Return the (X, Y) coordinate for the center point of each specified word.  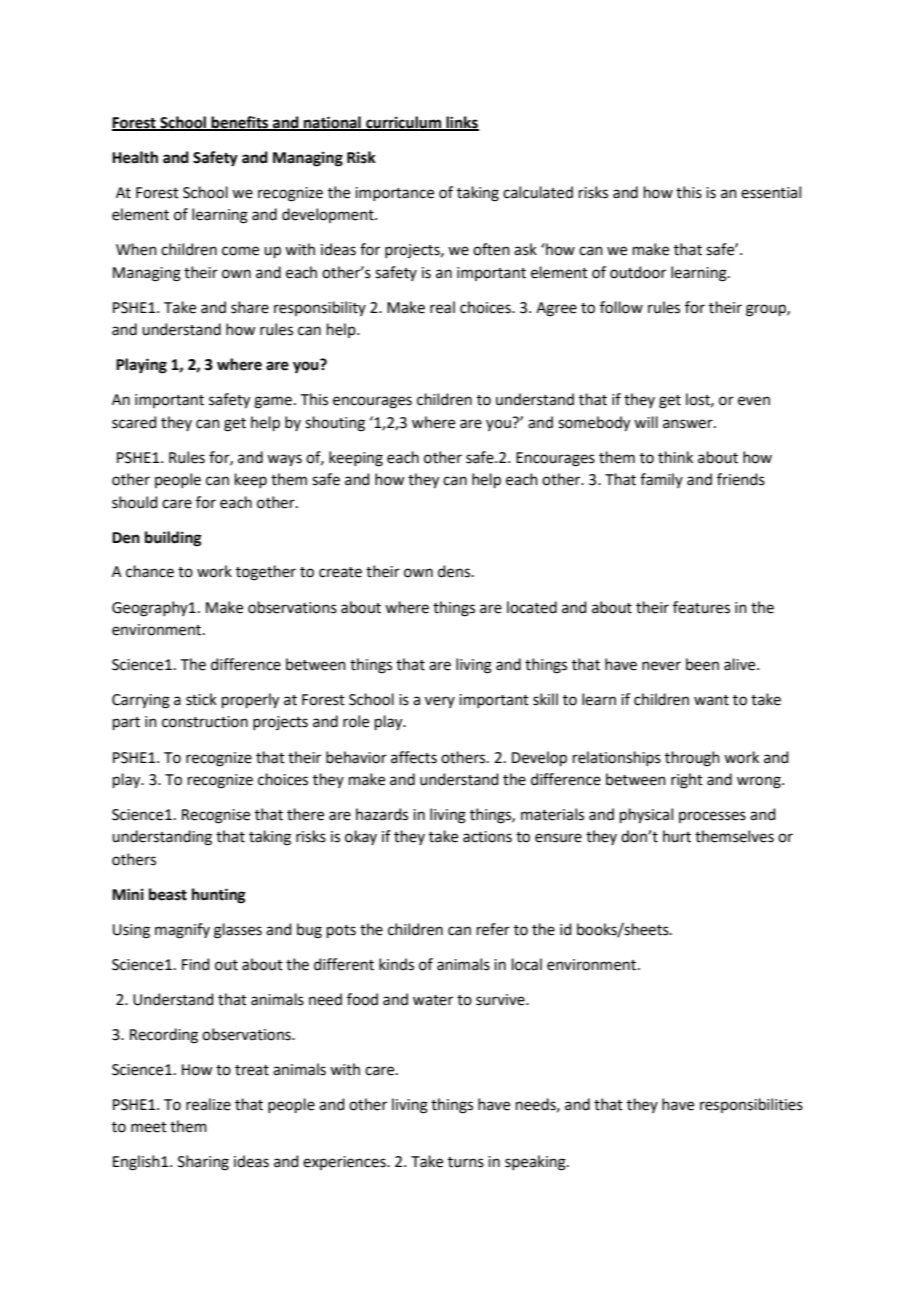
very (440, 702)
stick (201, 699)
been (702, 664)
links (461, 123)
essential (771, 192)
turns (466, 1162)
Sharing (203, 1163)
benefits (240, 123)
